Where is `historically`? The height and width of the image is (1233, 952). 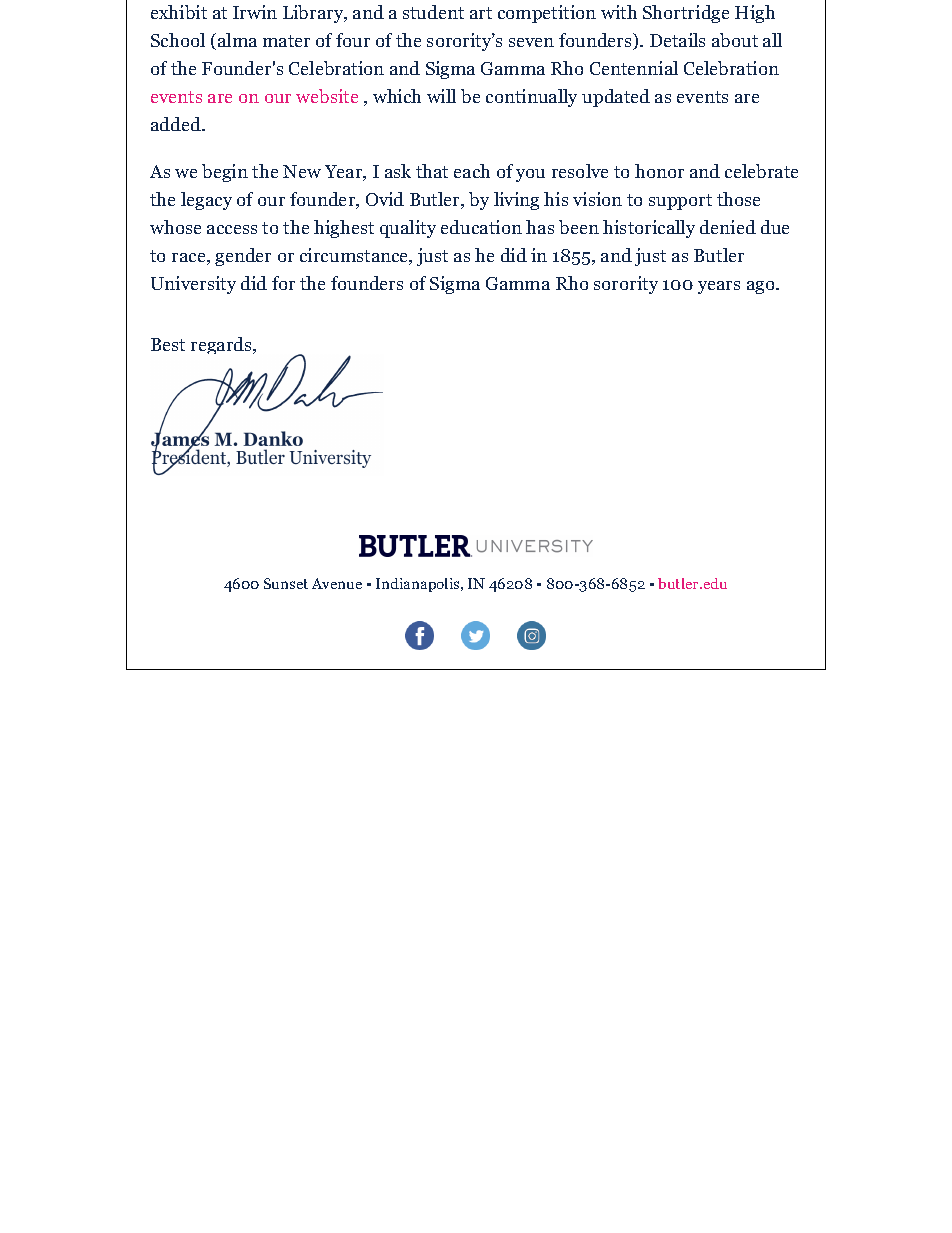
historically is located at coordinates (649, 229).
